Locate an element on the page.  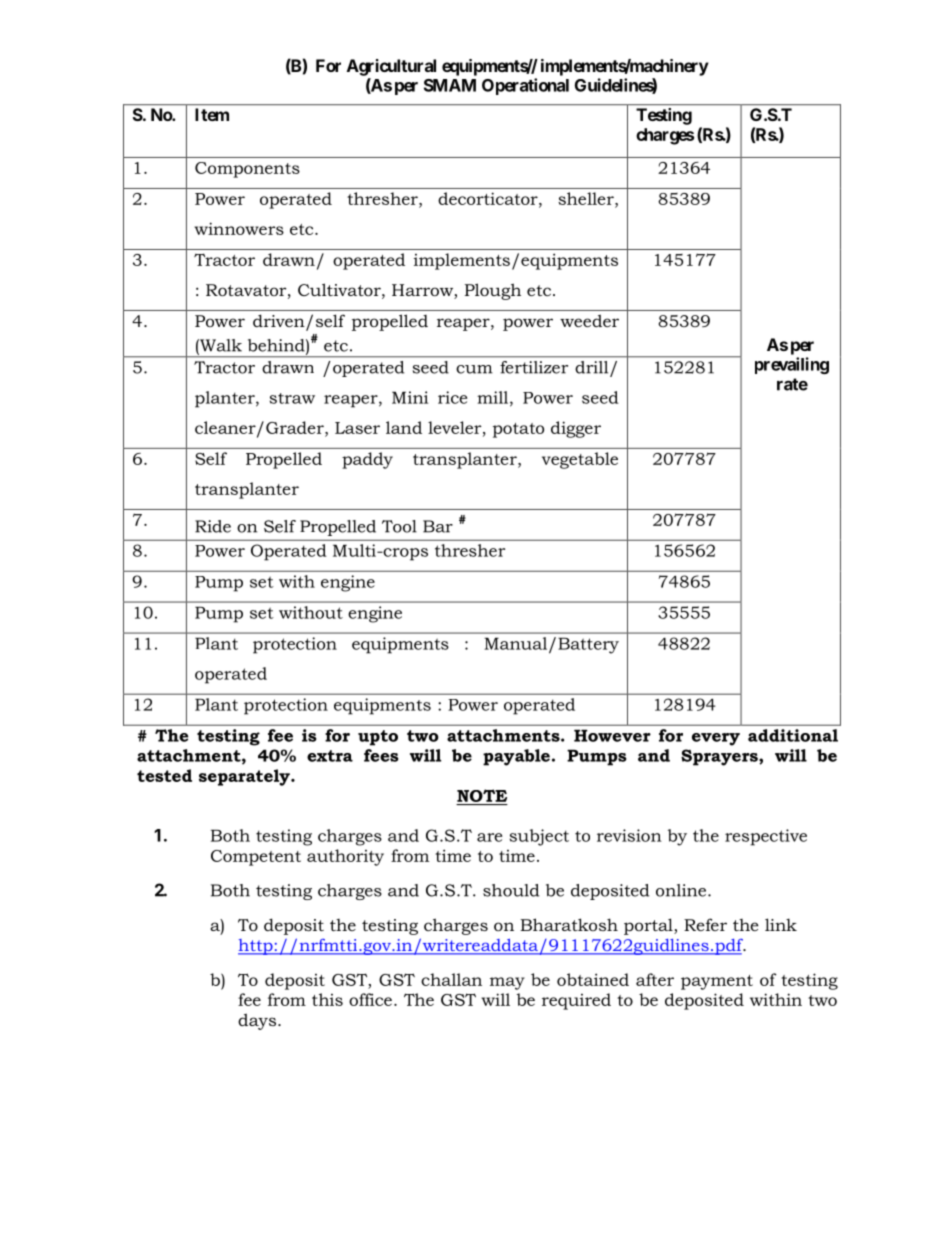
Operational is located at coordinates (525, 86).
